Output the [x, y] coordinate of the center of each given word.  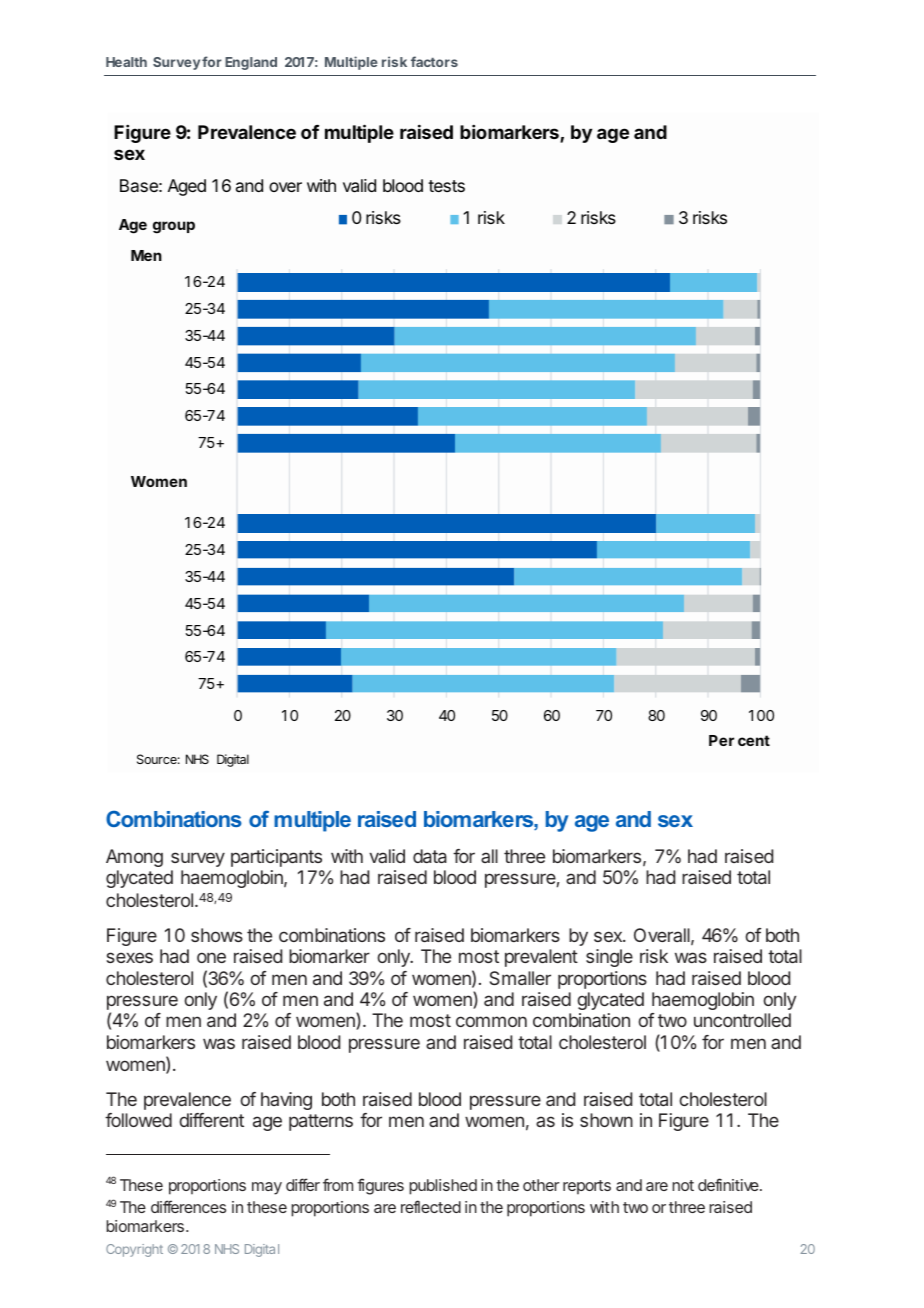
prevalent [541, 958]
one [211, 957]
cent [754, 740]
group [174, 227]
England [251, 63]
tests [446, 186]
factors [434, 61]
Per [721, 740]
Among [134, 858]
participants [276, 858]
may [267, 1188]
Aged [187, 187]
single [609, 958]
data [430, 856]
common [491, 1021]
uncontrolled [742, 1020]
